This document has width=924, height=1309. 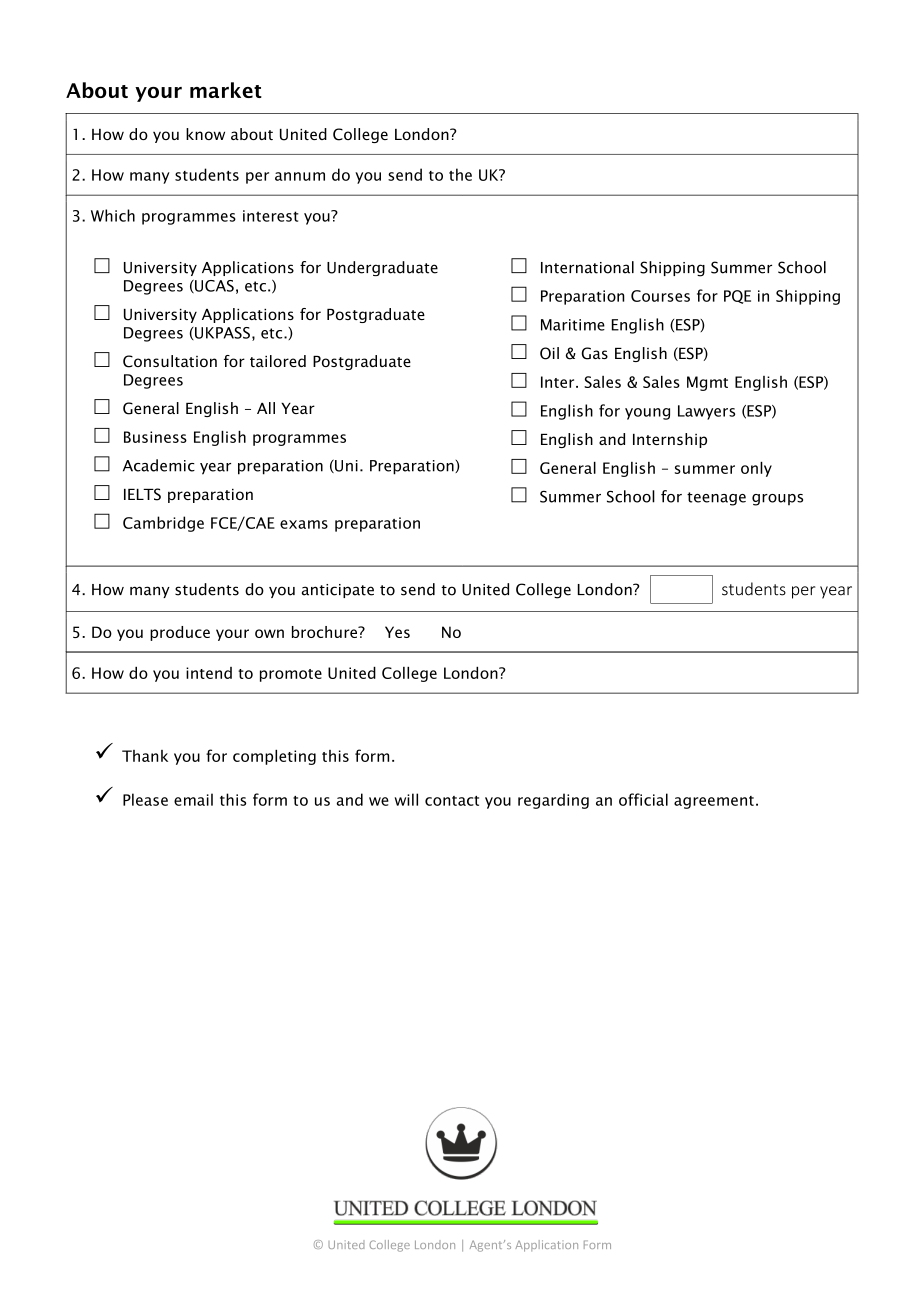 I want to click on the, so click(x=460, y=174).
